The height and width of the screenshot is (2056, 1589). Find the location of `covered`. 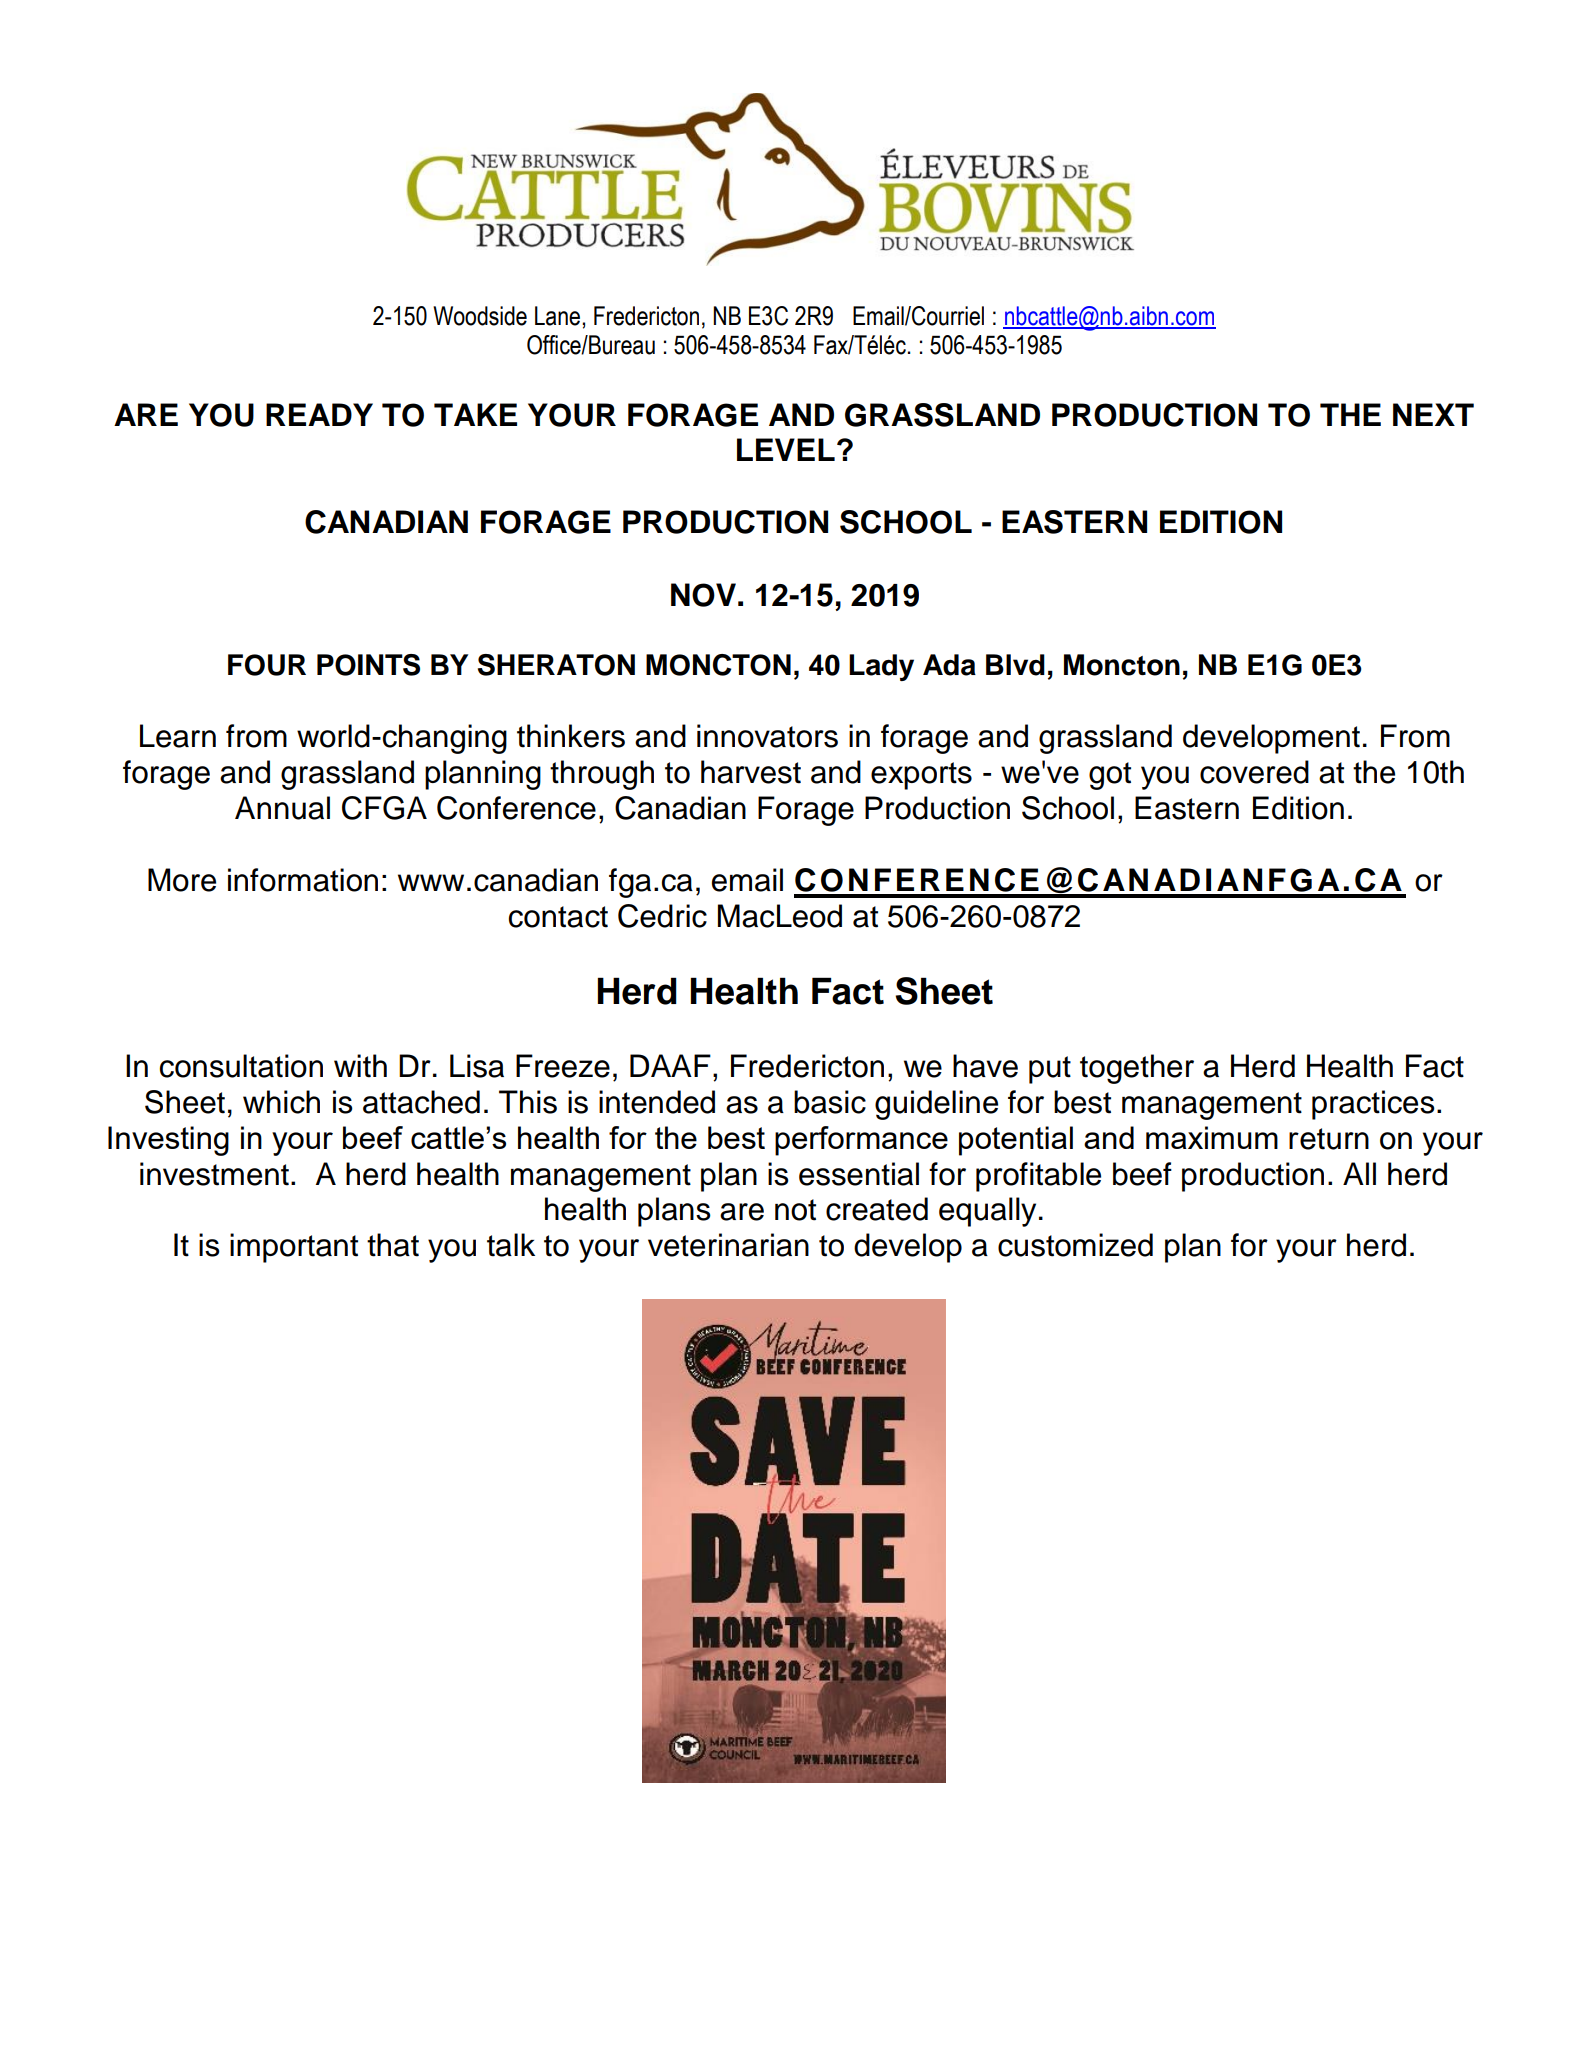

covered is located at coordinates (1254, 772).
